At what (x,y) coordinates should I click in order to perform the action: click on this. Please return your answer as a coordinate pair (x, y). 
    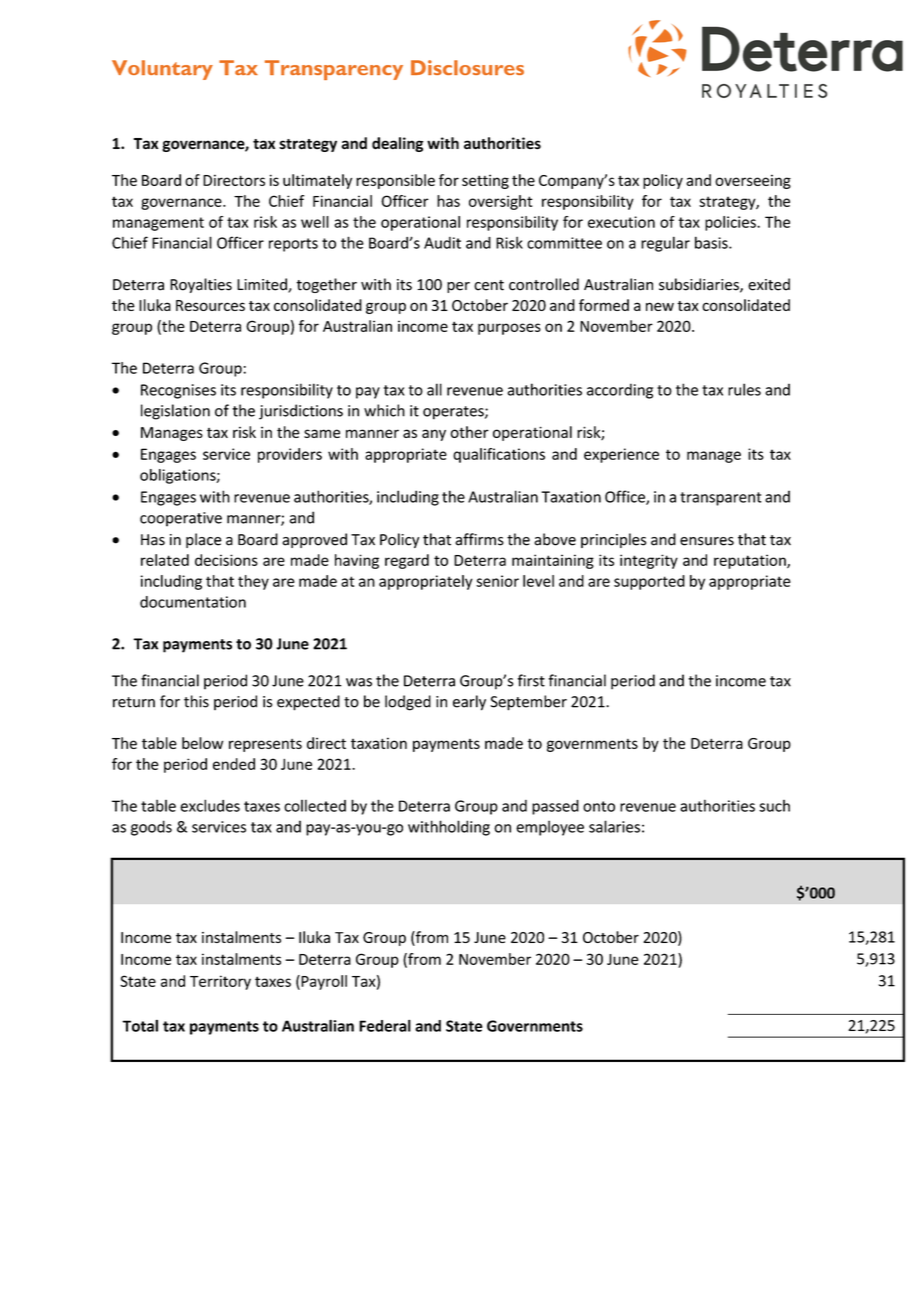
    Looking at the image, I should click on (196, 701).
